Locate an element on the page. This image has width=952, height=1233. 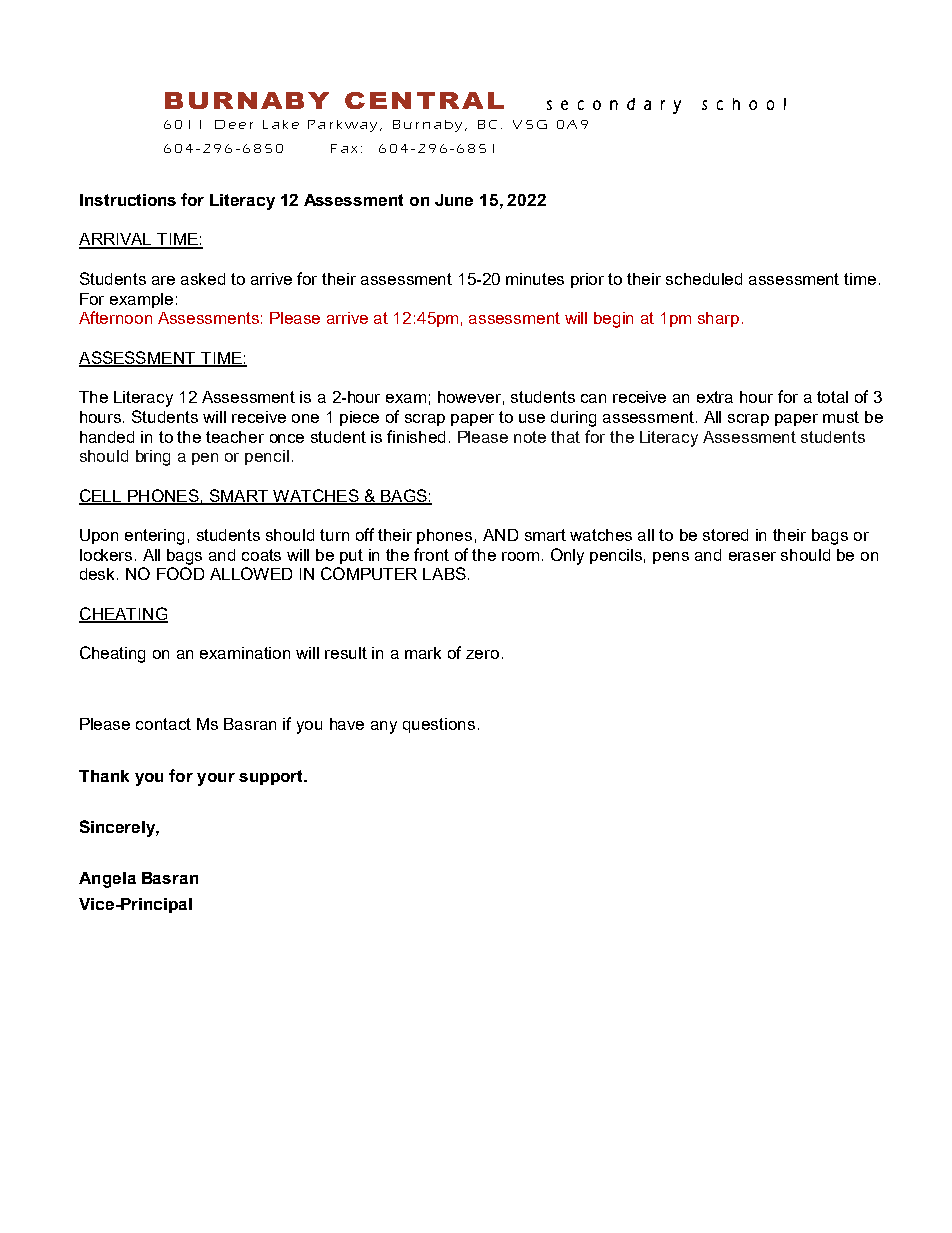
stored is located at coordinates (725, 535).
